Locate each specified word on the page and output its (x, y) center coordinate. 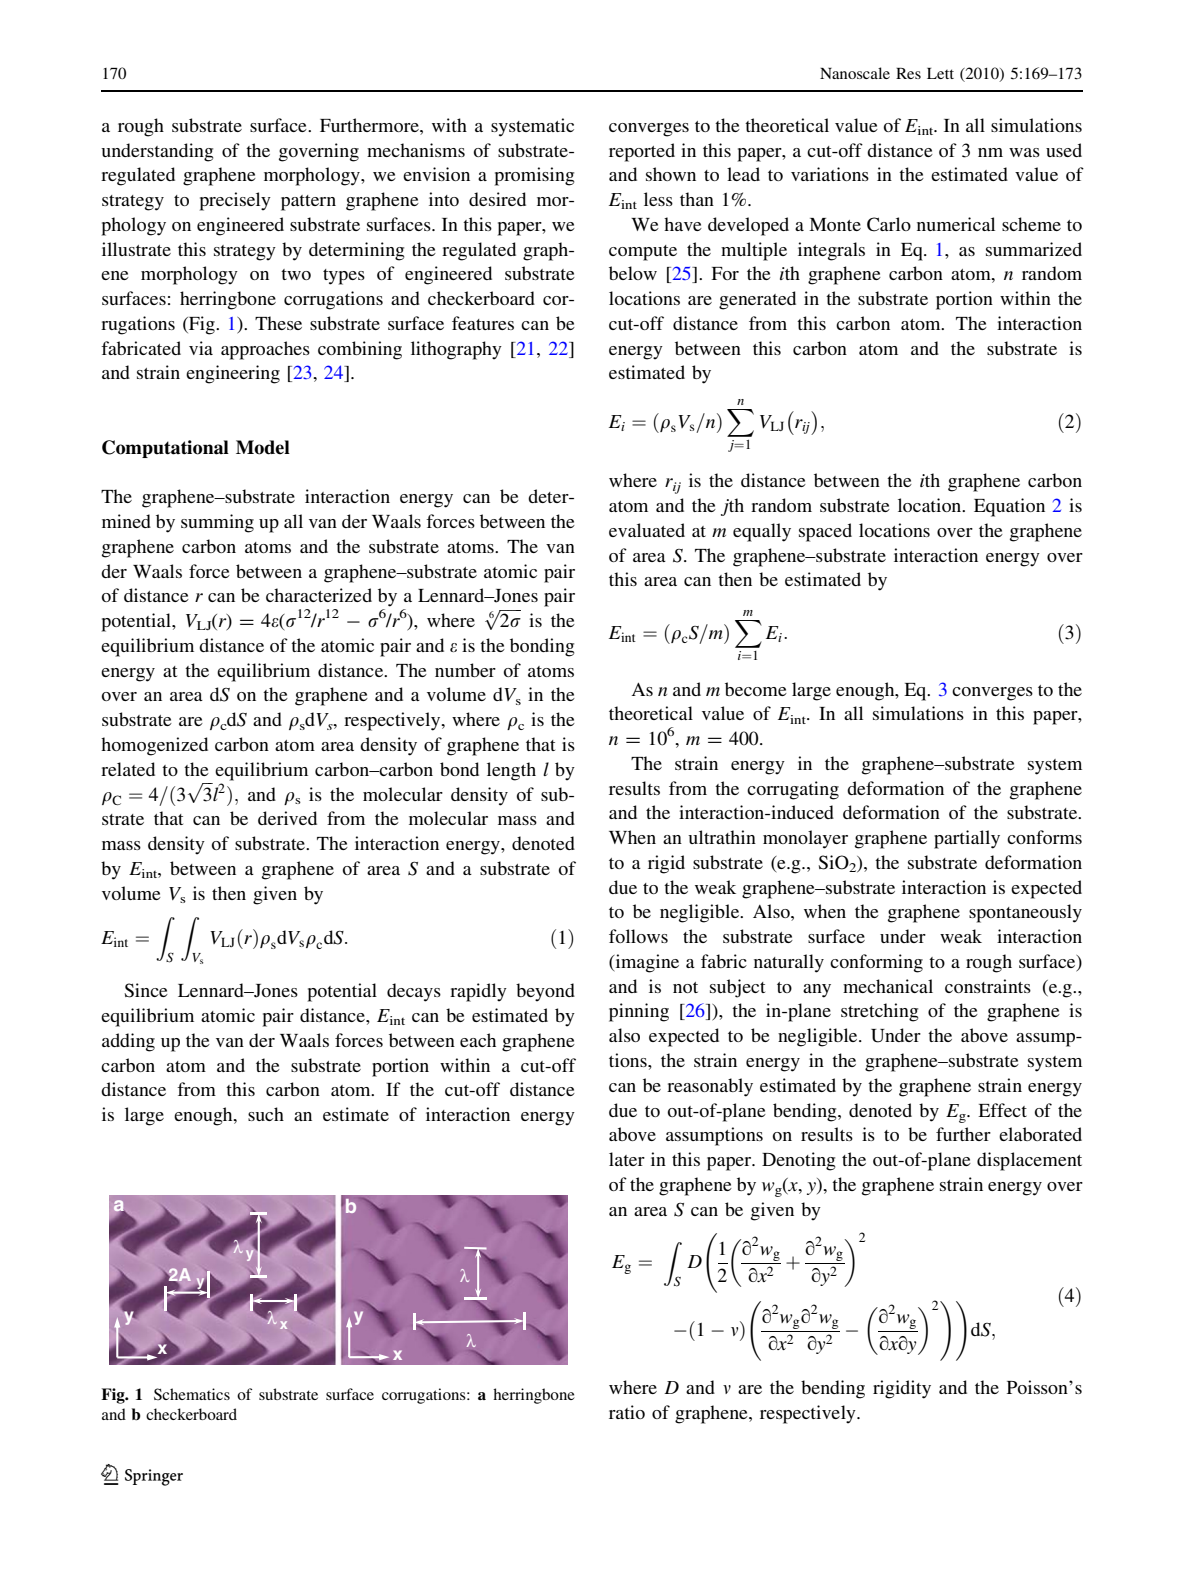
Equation (1009, 507)
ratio (627, 1412)
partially (967, 839)
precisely (235, 201)
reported (642, 152)
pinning (639, 1012)
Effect (1002, 1110)
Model (263, 447)
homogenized (154, 746)
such (266, 1114)
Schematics (192, 1394)
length (511, 771)
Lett (940, 73)
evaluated (647, 530)
